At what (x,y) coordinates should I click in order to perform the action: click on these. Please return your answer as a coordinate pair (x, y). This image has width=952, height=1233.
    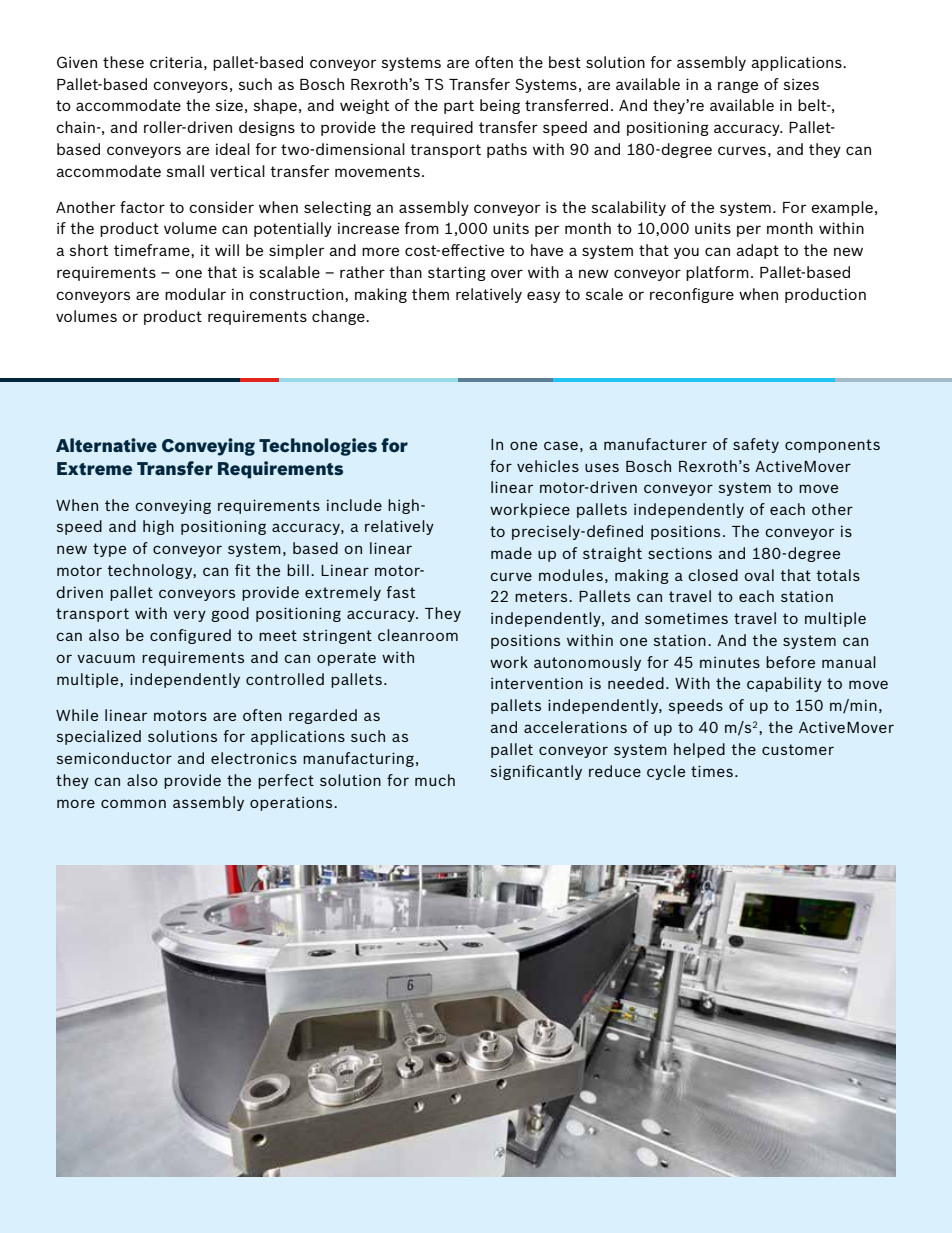
    Looking at the image, I should click on (123, 62).
